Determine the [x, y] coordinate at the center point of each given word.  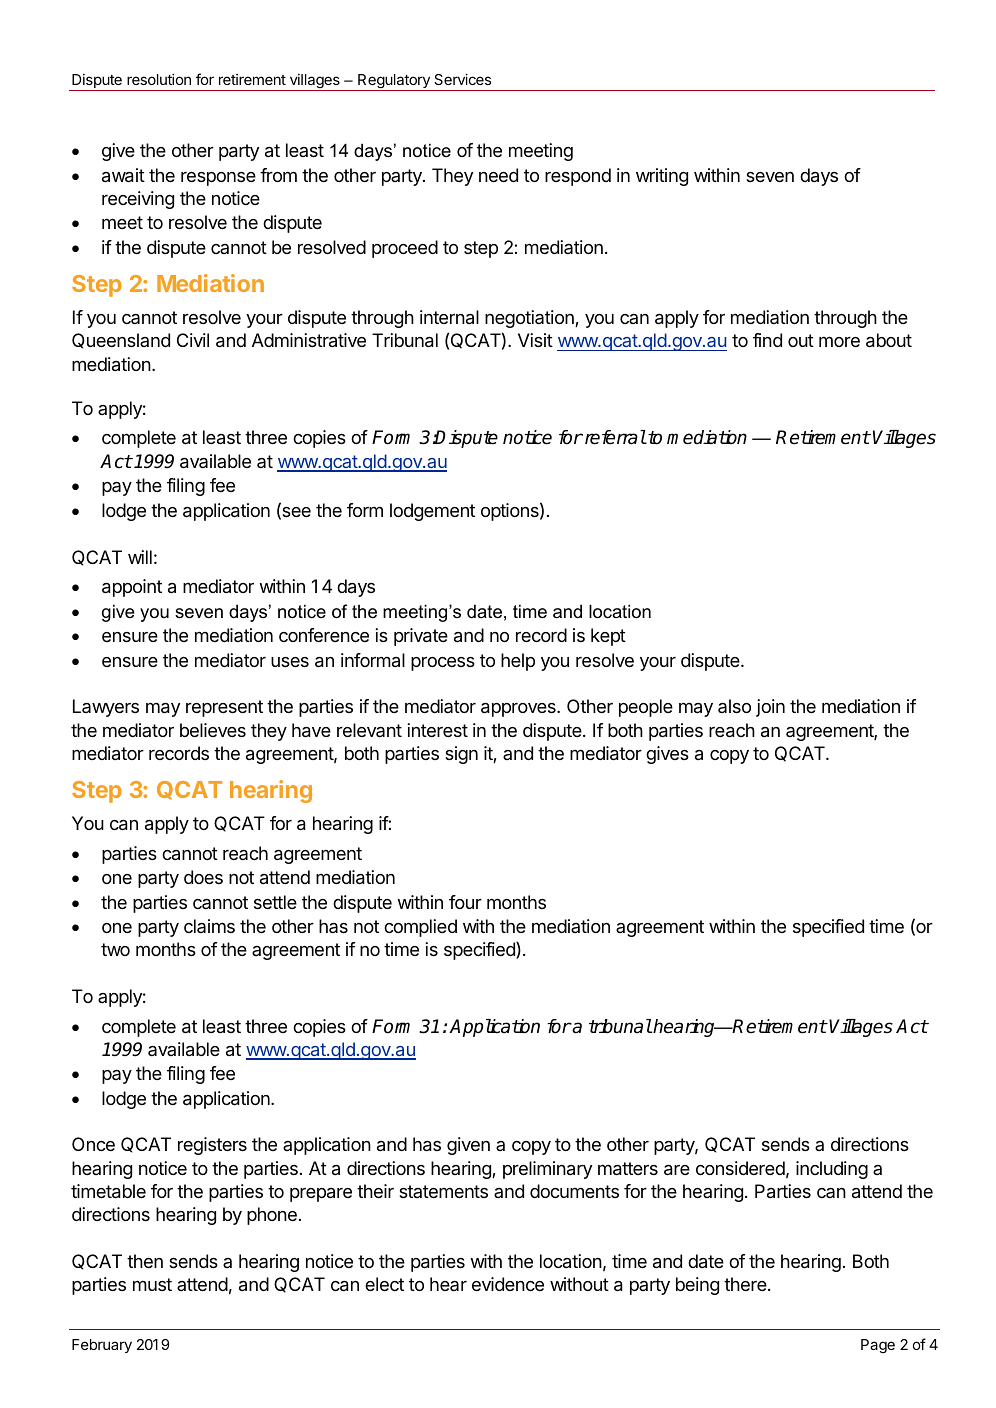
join [770, 708]
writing [662, 177]
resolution [159, 79]
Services [462, 79]
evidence [508, 1284]
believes [213, 730]
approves [519, 710]
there [746, 1284]
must [152, 1284]
